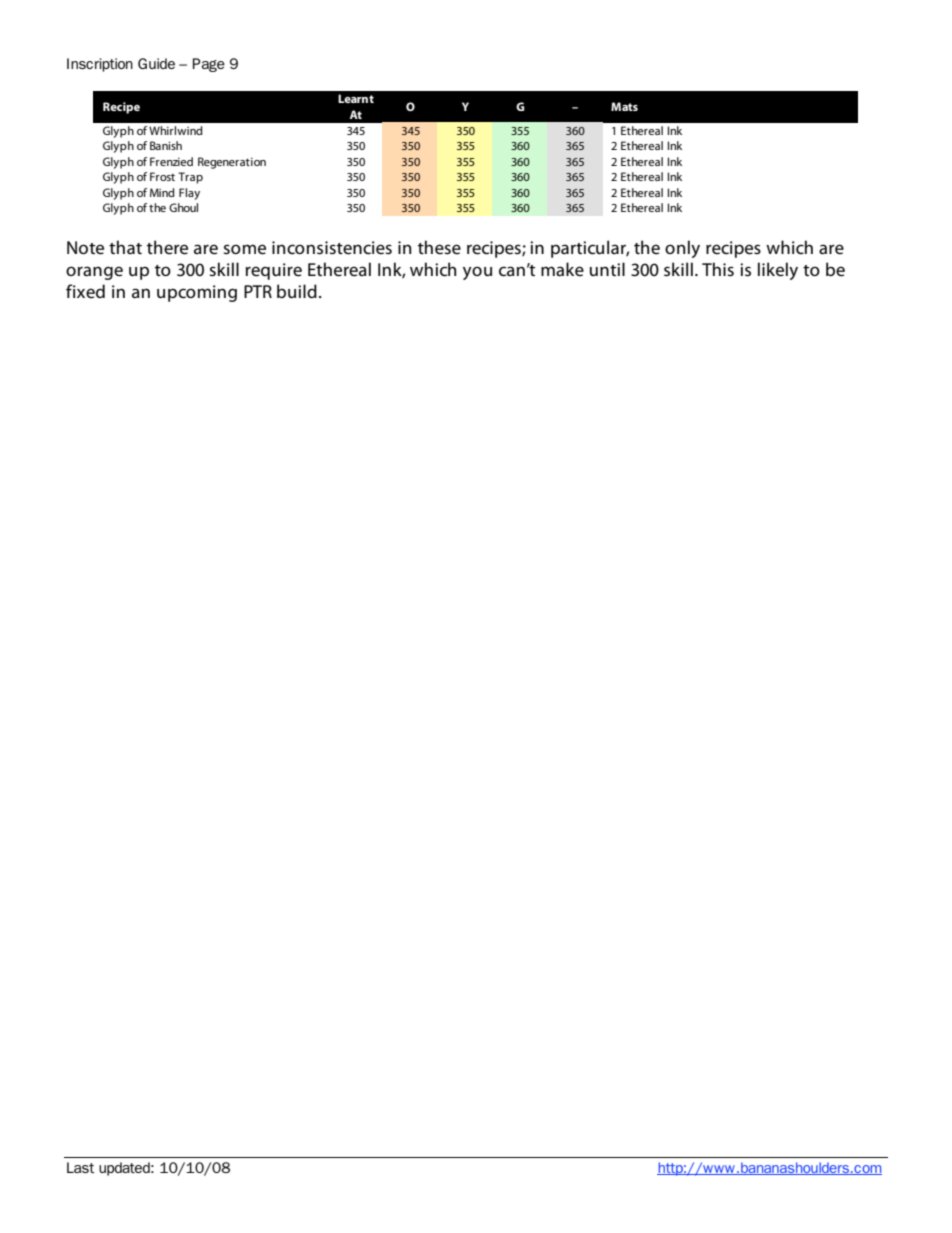  What do you see at coordinates (624, 106) in the image?
I see `Mats` at bounding box center [624, 106].
